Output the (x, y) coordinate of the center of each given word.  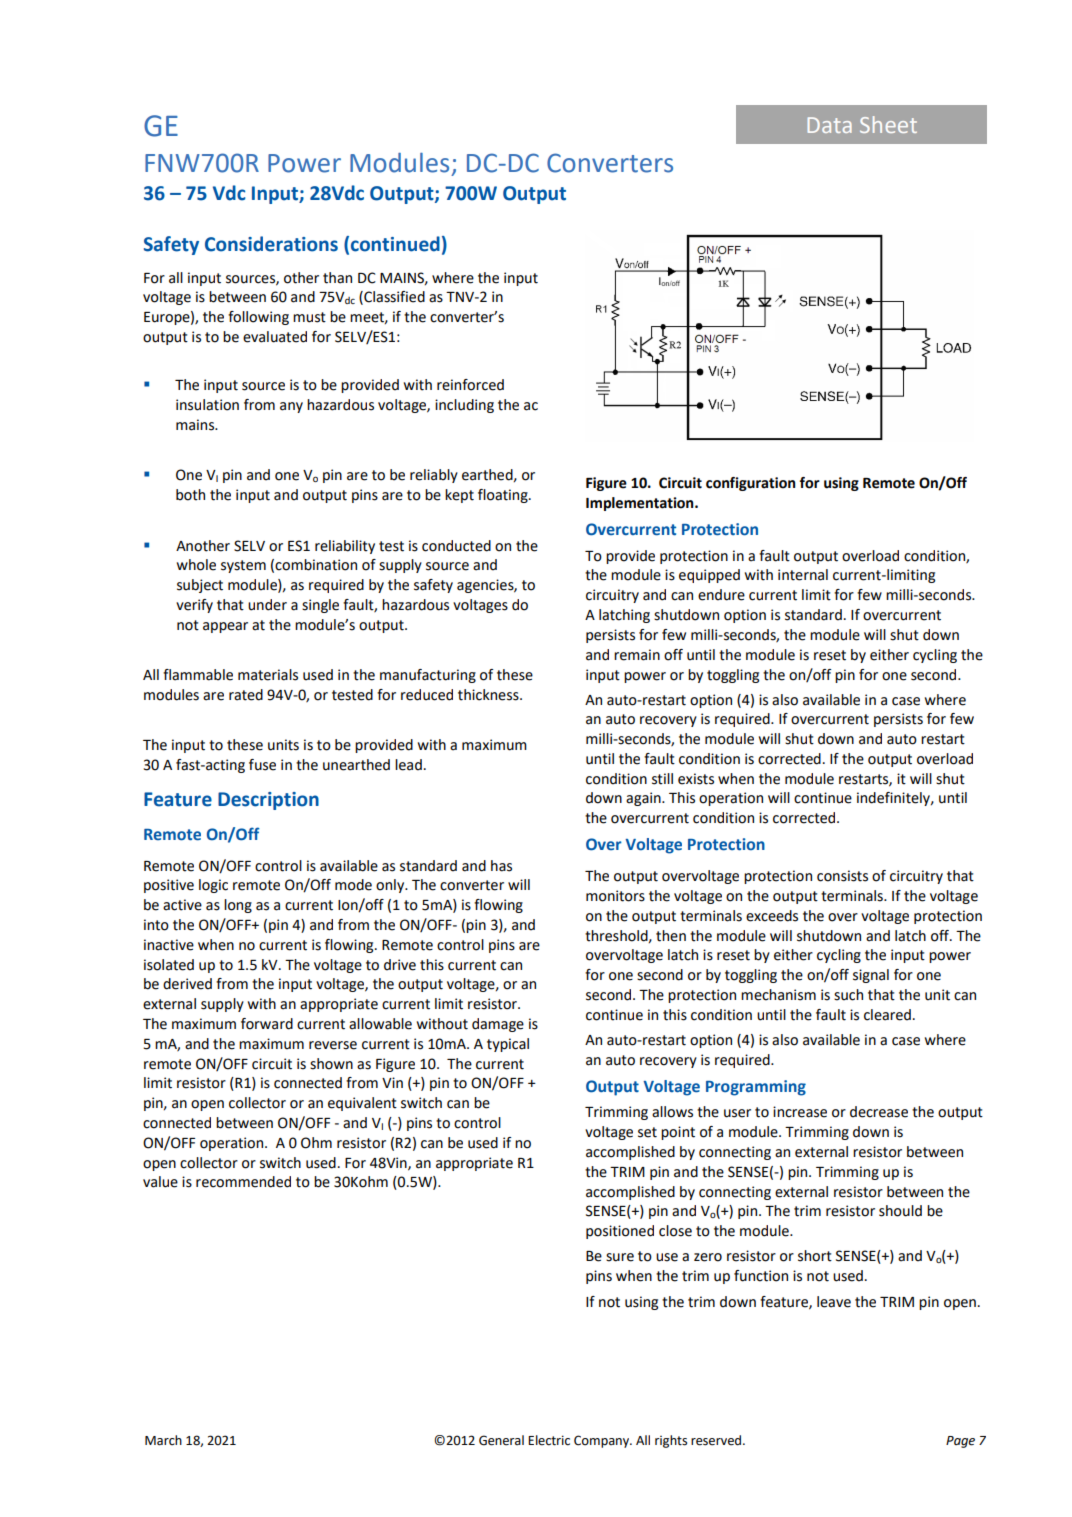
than (337, 278)
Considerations (271, 244)
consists (842, 876)
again (644, 799)
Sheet (888, 124)
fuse (262, 765)
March (163, 1440)
